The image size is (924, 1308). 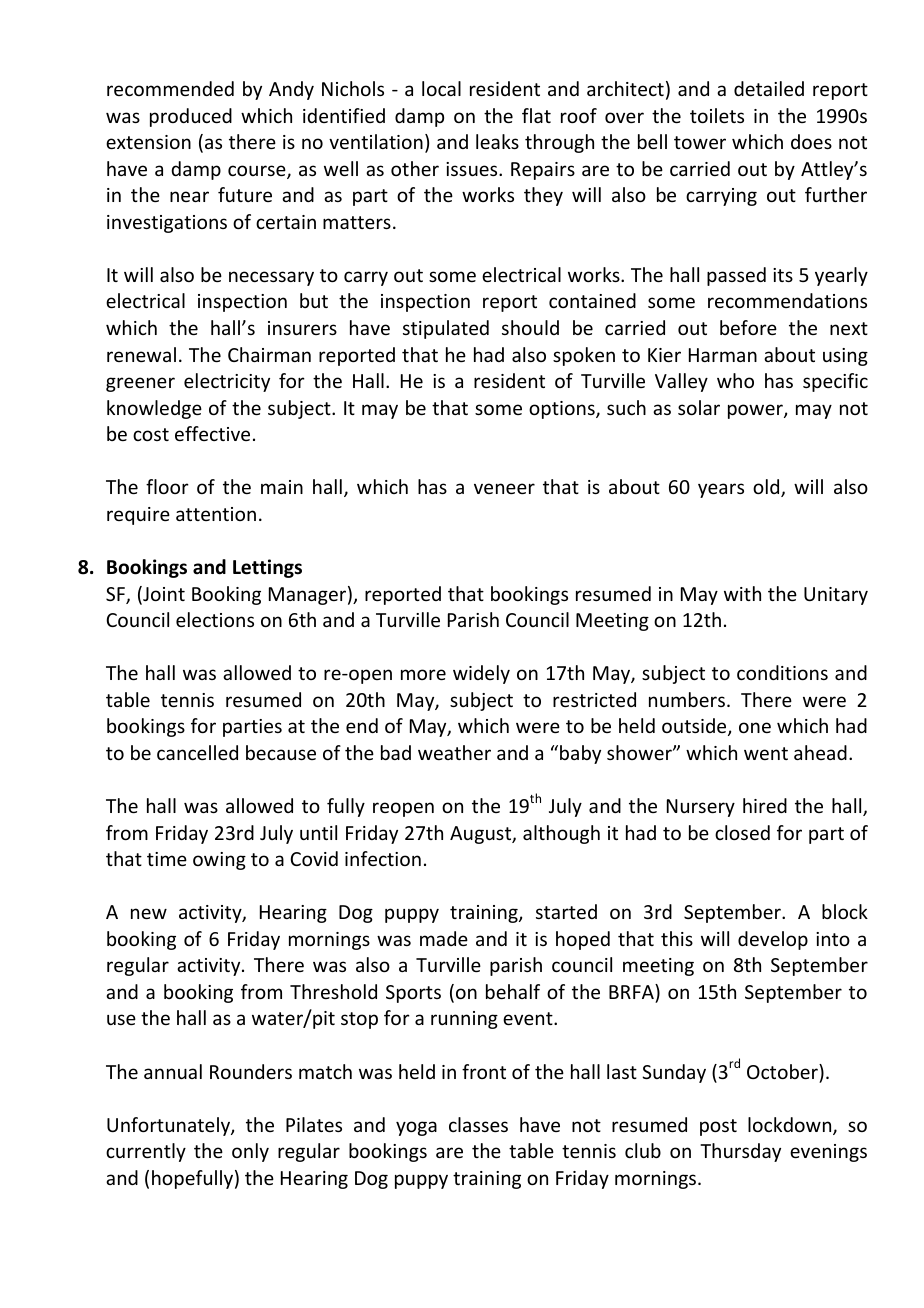 I want to click on classes, so click(x=478, y=1124).
